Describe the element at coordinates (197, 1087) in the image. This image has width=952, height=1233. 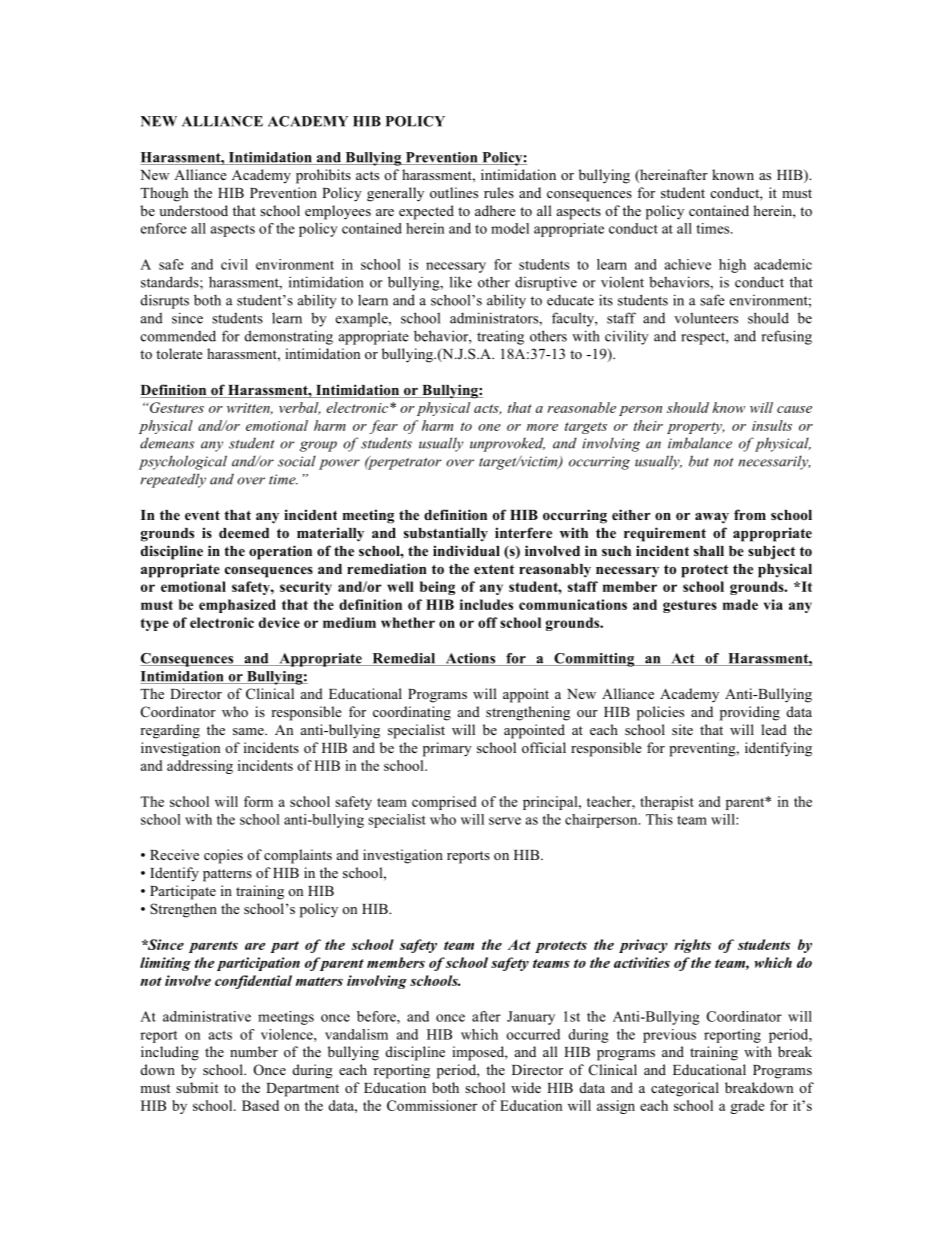
I see `submit` at that location.
